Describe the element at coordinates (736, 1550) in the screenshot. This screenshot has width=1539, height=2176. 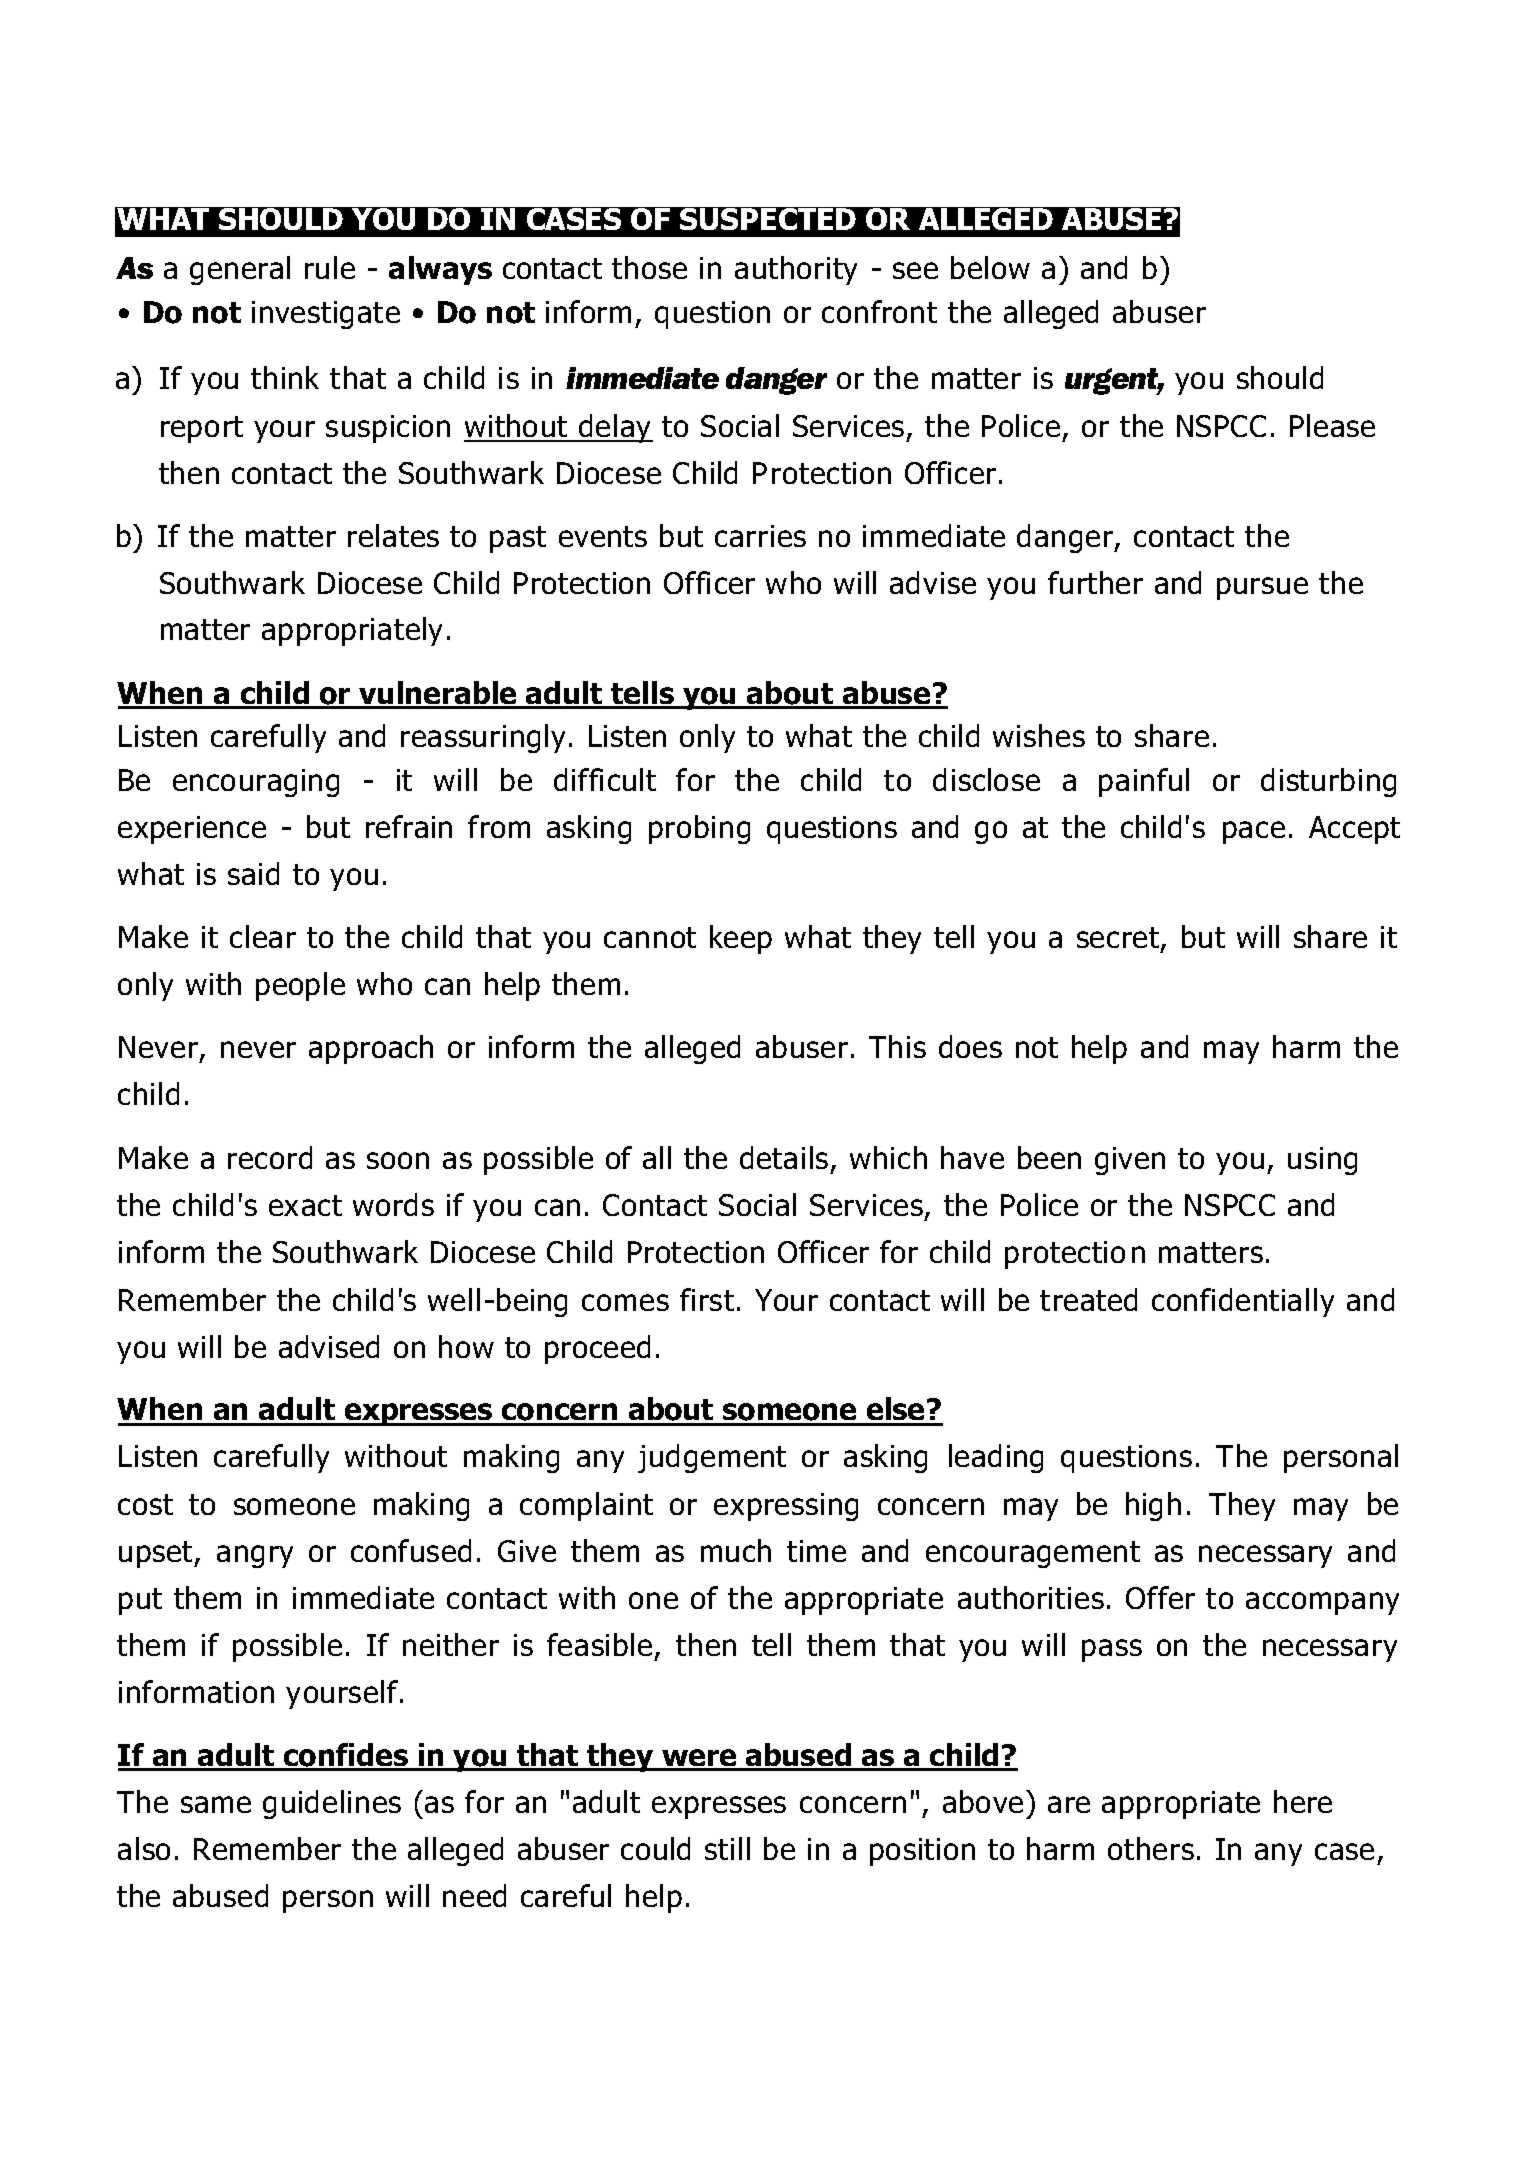
I see `much` at that location.
